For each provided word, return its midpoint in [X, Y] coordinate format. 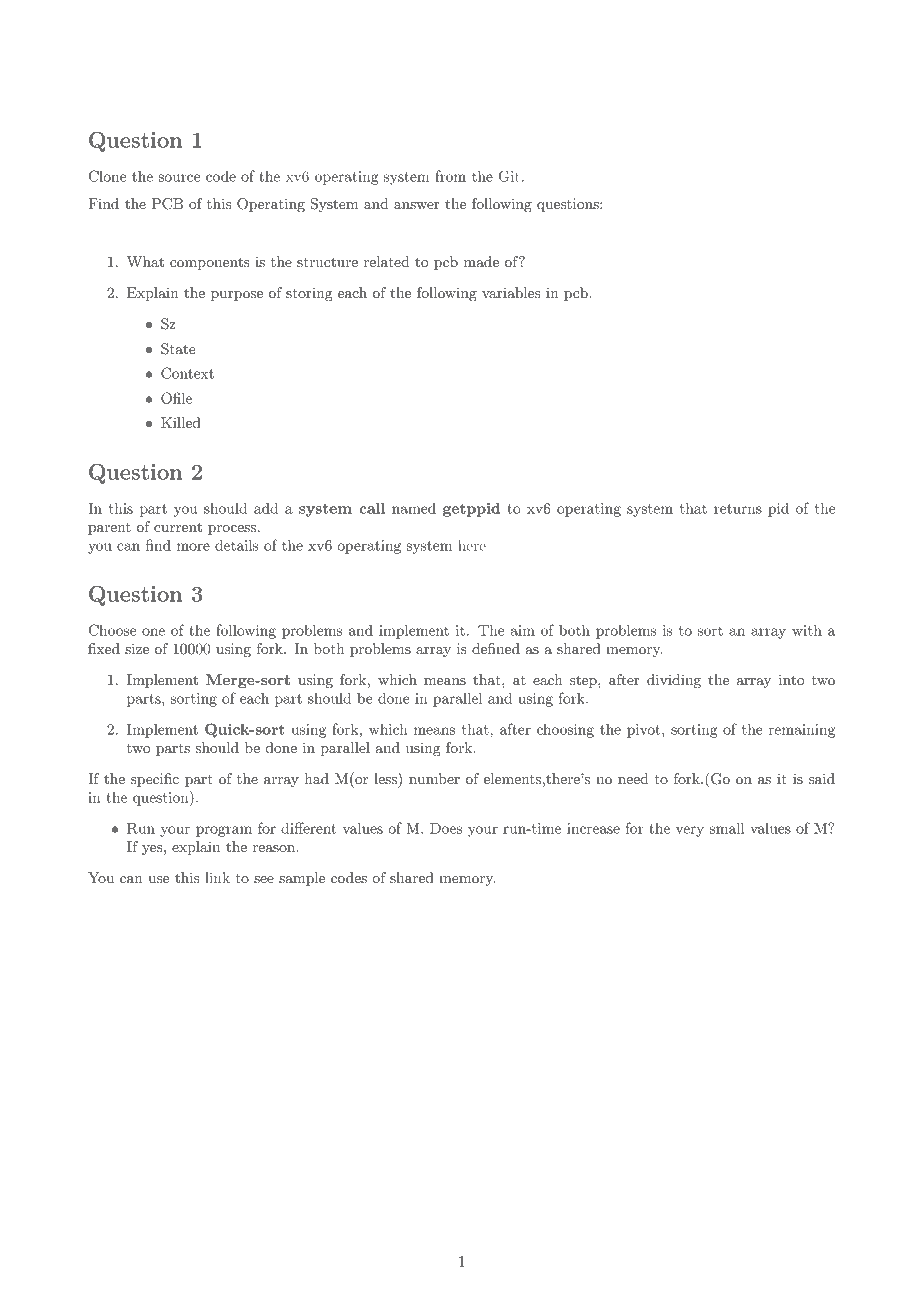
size [137, 648]
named [414, 508]
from [450, 176]
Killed [181, 422]
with [807, 630]
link [217, 877]
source [179, 178]
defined [496, 648]
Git [509, 176]
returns [738, 509]
